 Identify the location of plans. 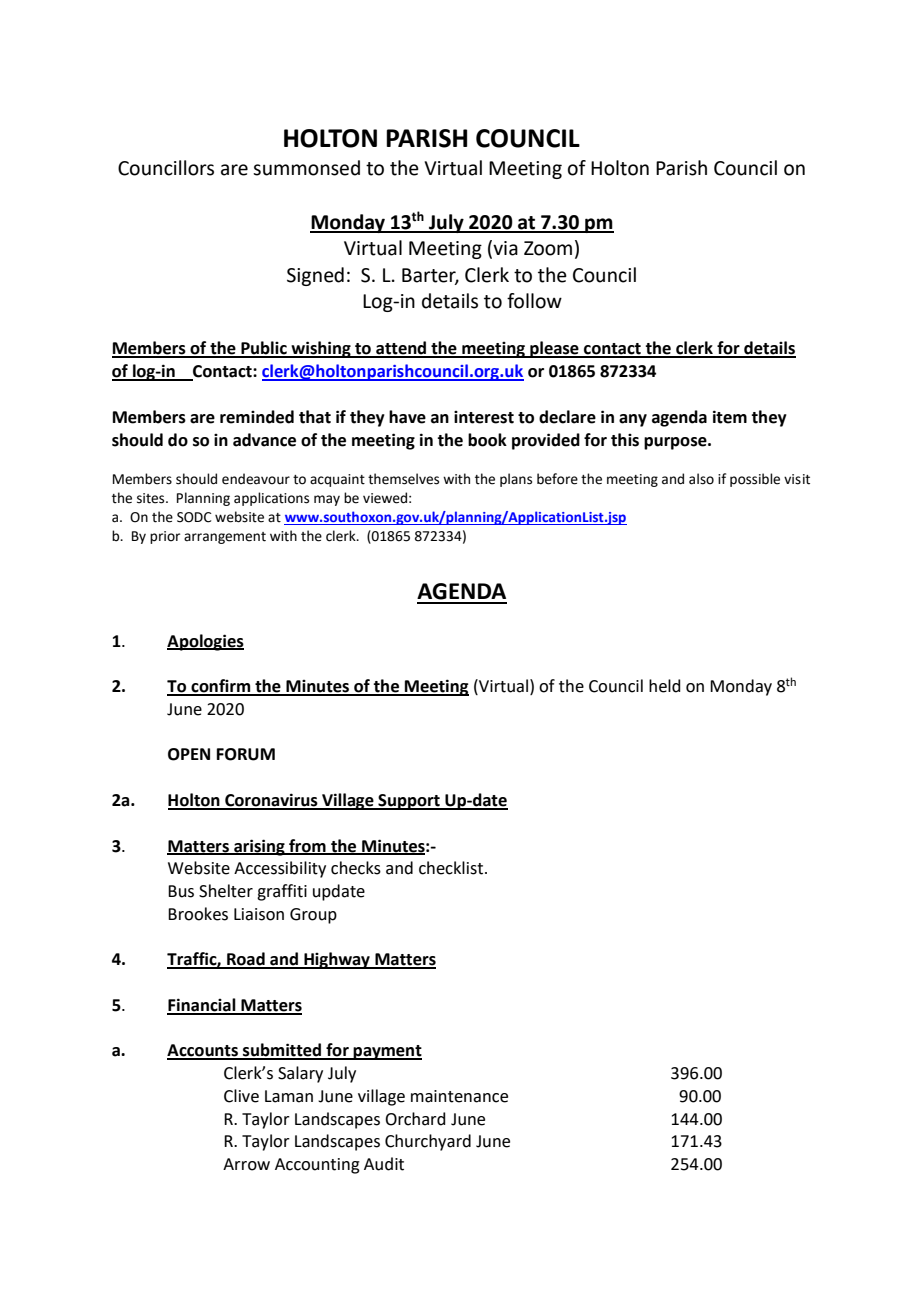
(516, 480).
